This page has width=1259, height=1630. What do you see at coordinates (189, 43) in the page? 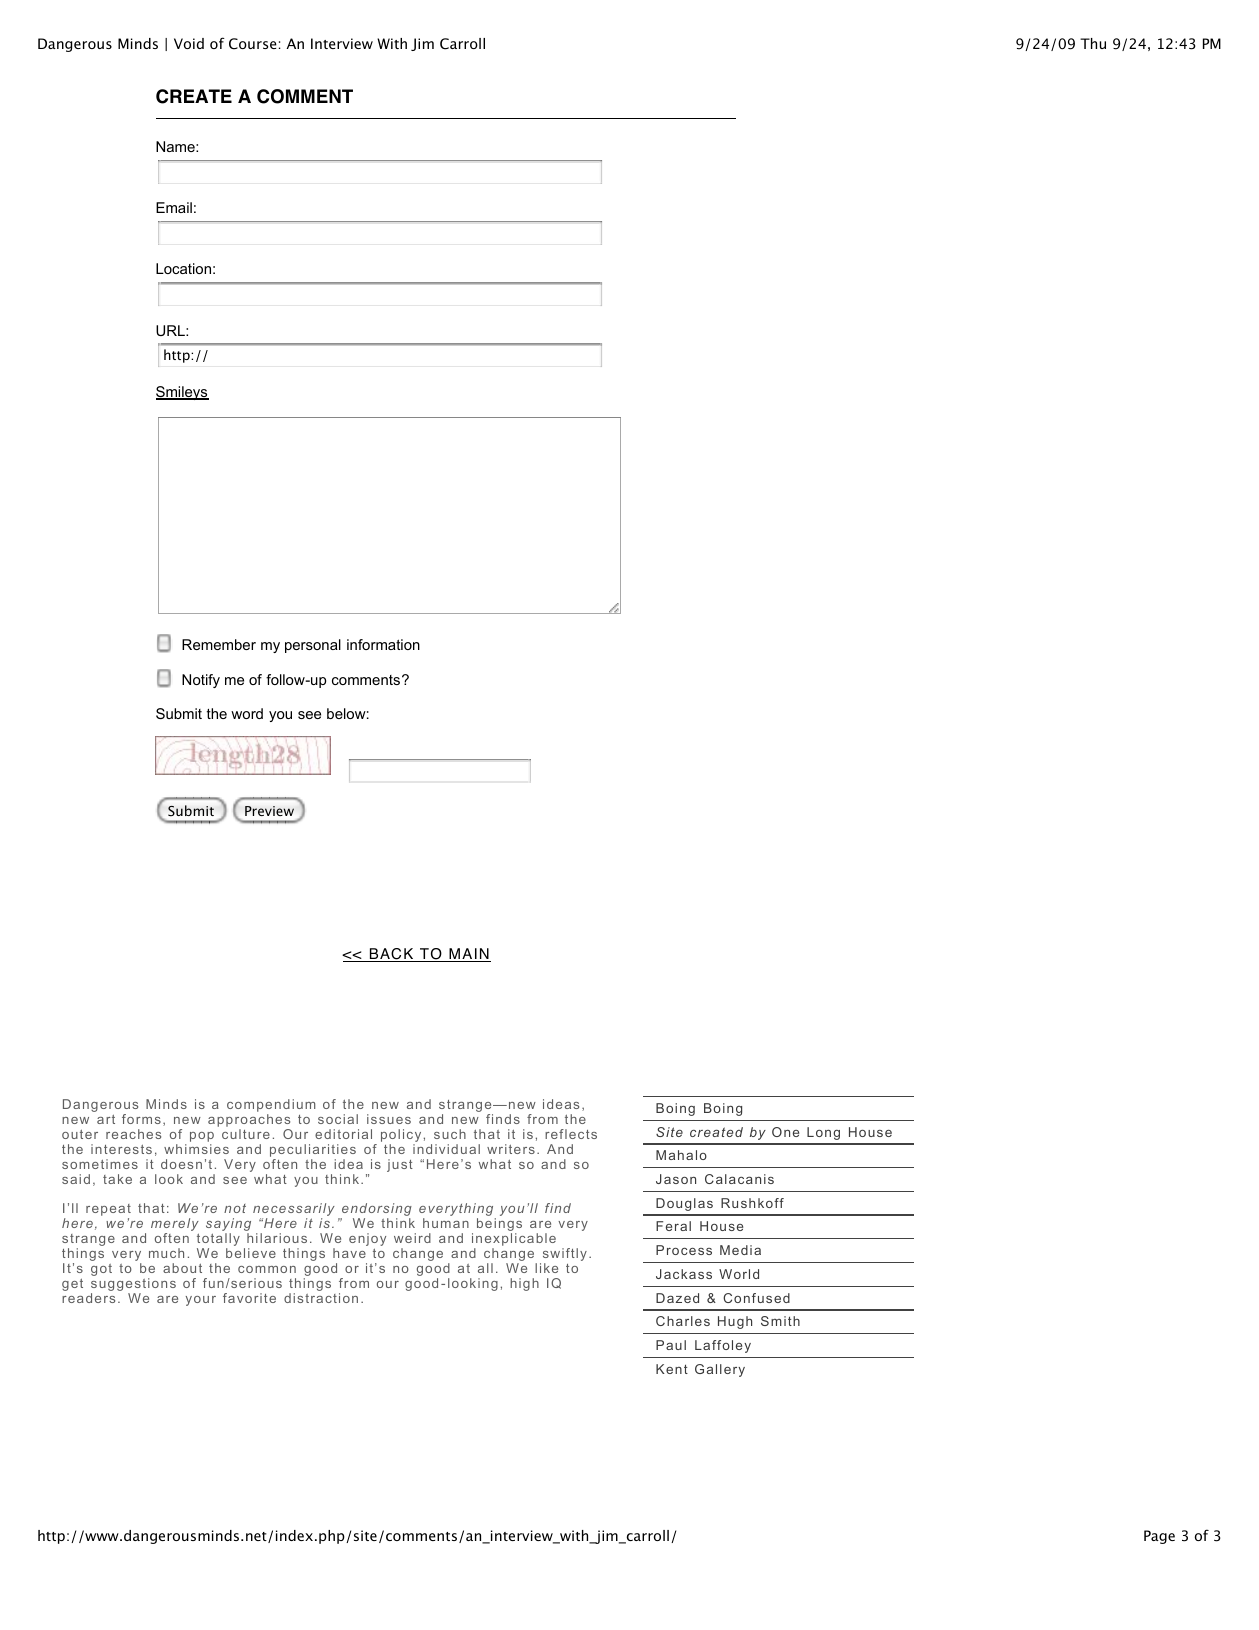
I see `Void` at bounding box center [189, 43].
